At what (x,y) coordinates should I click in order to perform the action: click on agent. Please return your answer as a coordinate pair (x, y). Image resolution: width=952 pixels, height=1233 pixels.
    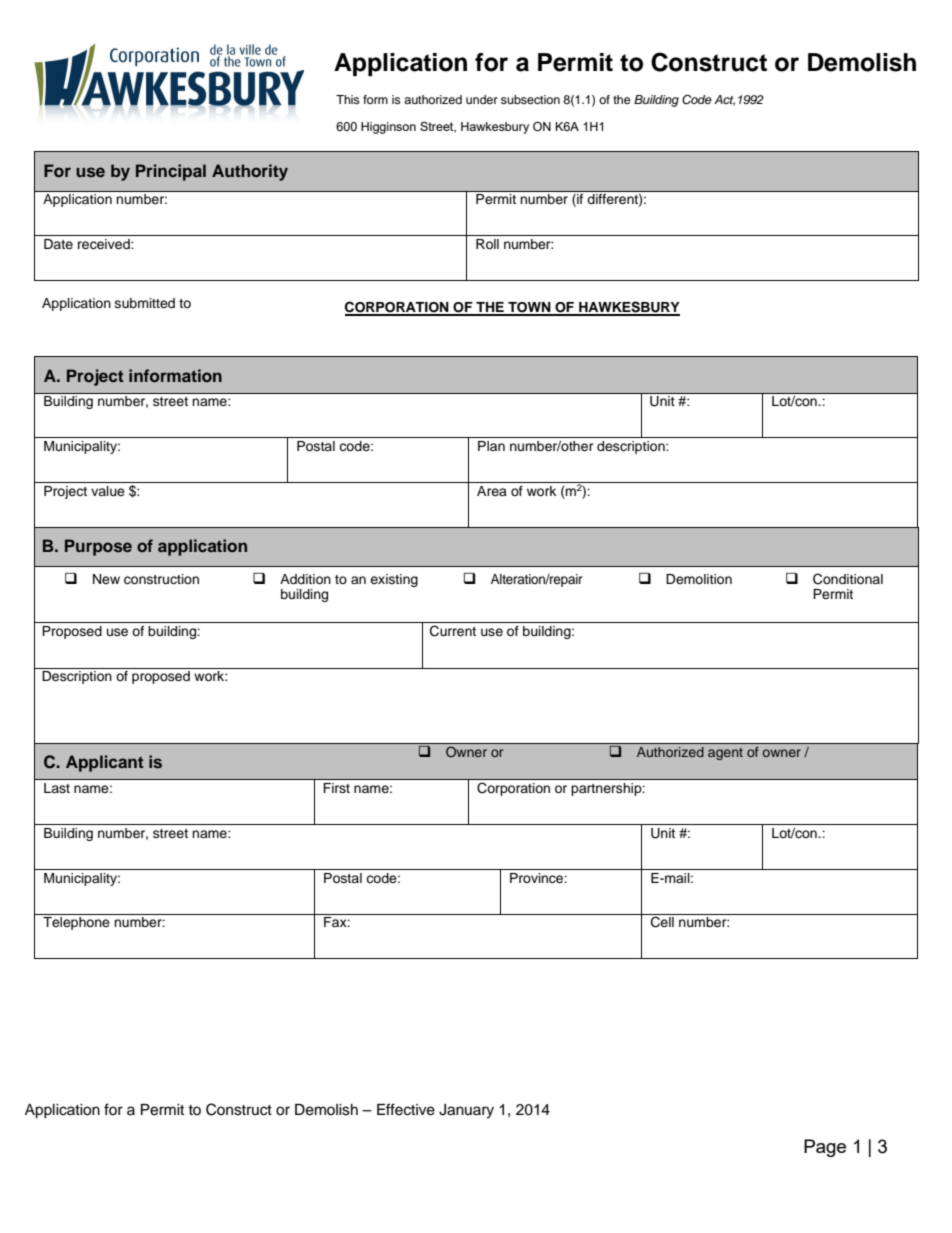
    Looking at the image, I should click on (725, 754).
